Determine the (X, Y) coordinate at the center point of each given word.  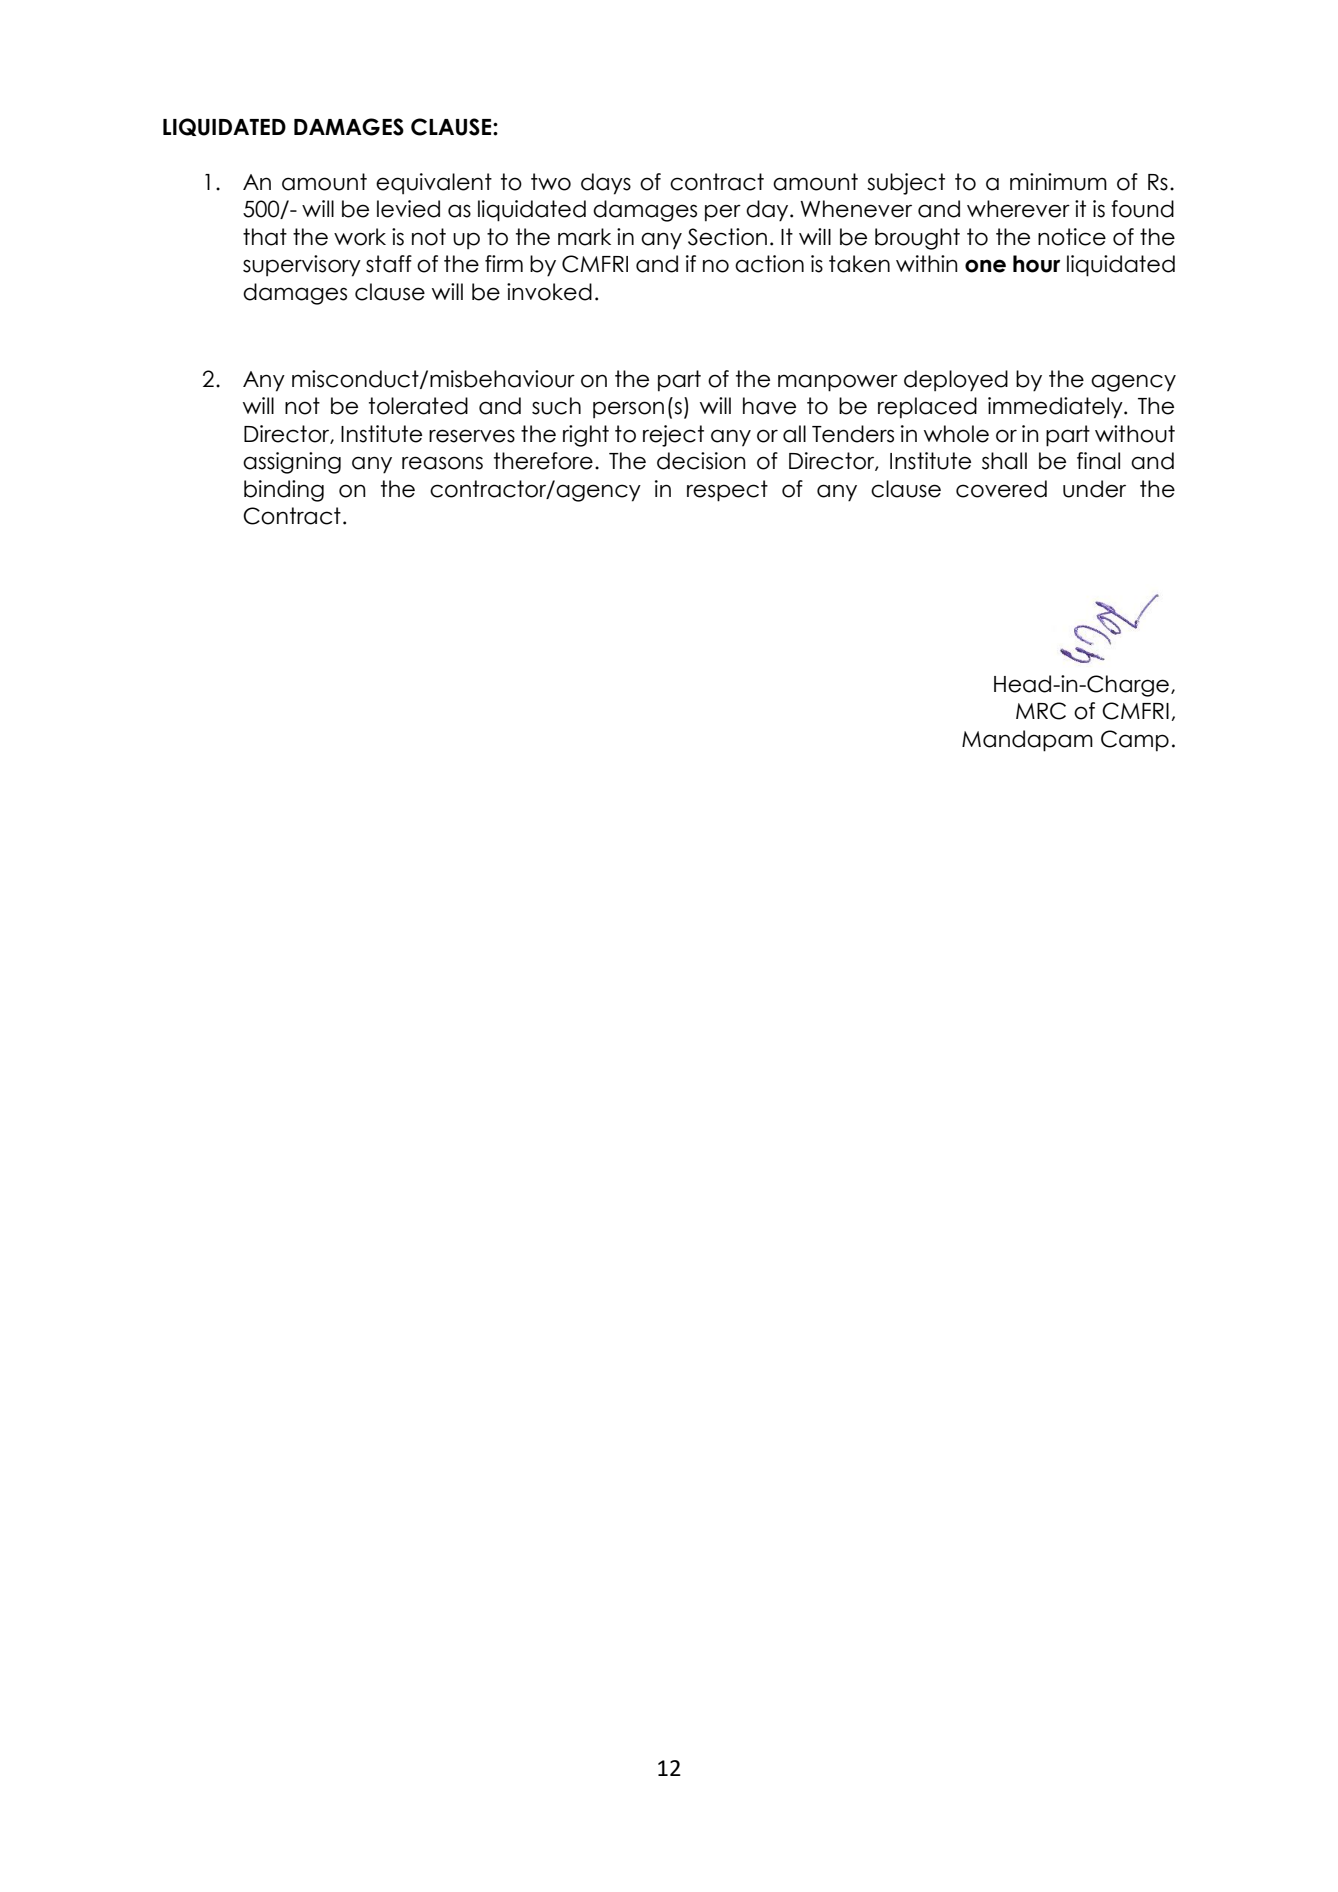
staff (389, 264)
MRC (1041, 711)
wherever (1018, 209)
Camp (1135, 741)
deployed (956, 381)
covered (1001, 489)
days (606, 184)
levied (408, 209)
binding (284, 491)
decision (701, 461)
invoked (549, 292)
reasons (442, 463)
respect (727, 491)
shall (1004, 461)
